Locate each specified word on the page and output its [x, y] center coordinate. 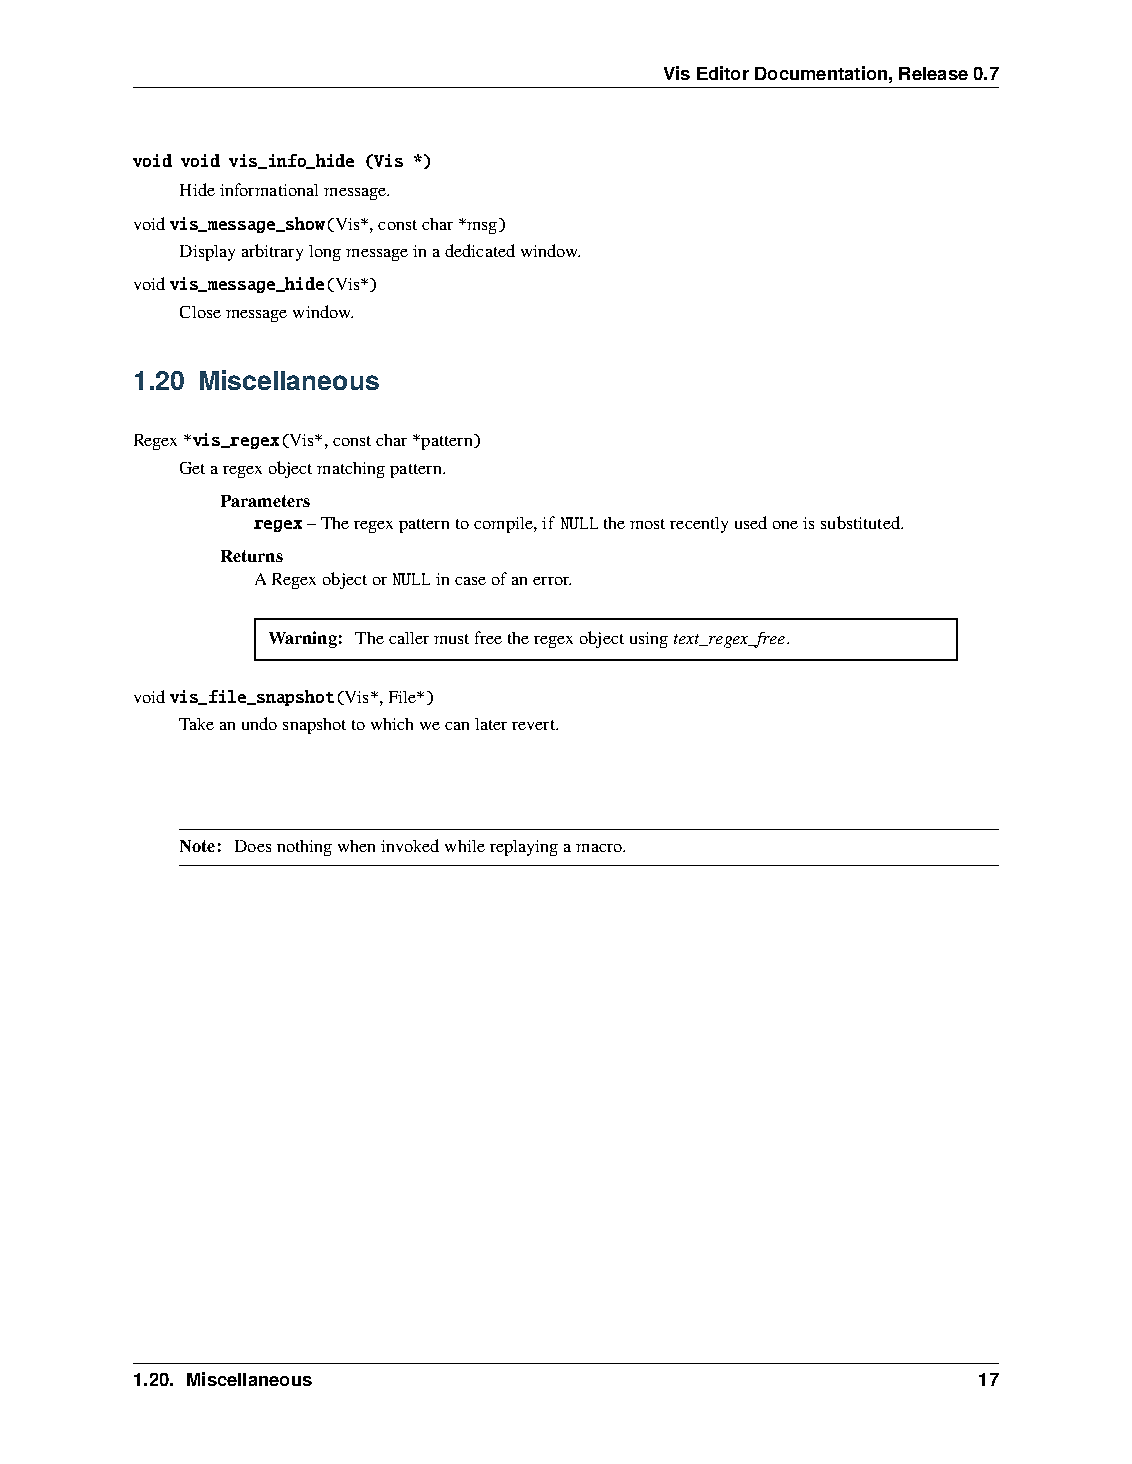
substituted [861, 522]
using [649, 640]
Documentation [821, 73]
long [325, 253]
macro [600, 848]
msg [482, 226]
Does [253, 846]
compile [504, 525]
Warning [303, 639]
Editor [723, 73]
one [785, 525]
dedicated [480, 250]
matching [351, 470]
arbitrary [272, 252]
